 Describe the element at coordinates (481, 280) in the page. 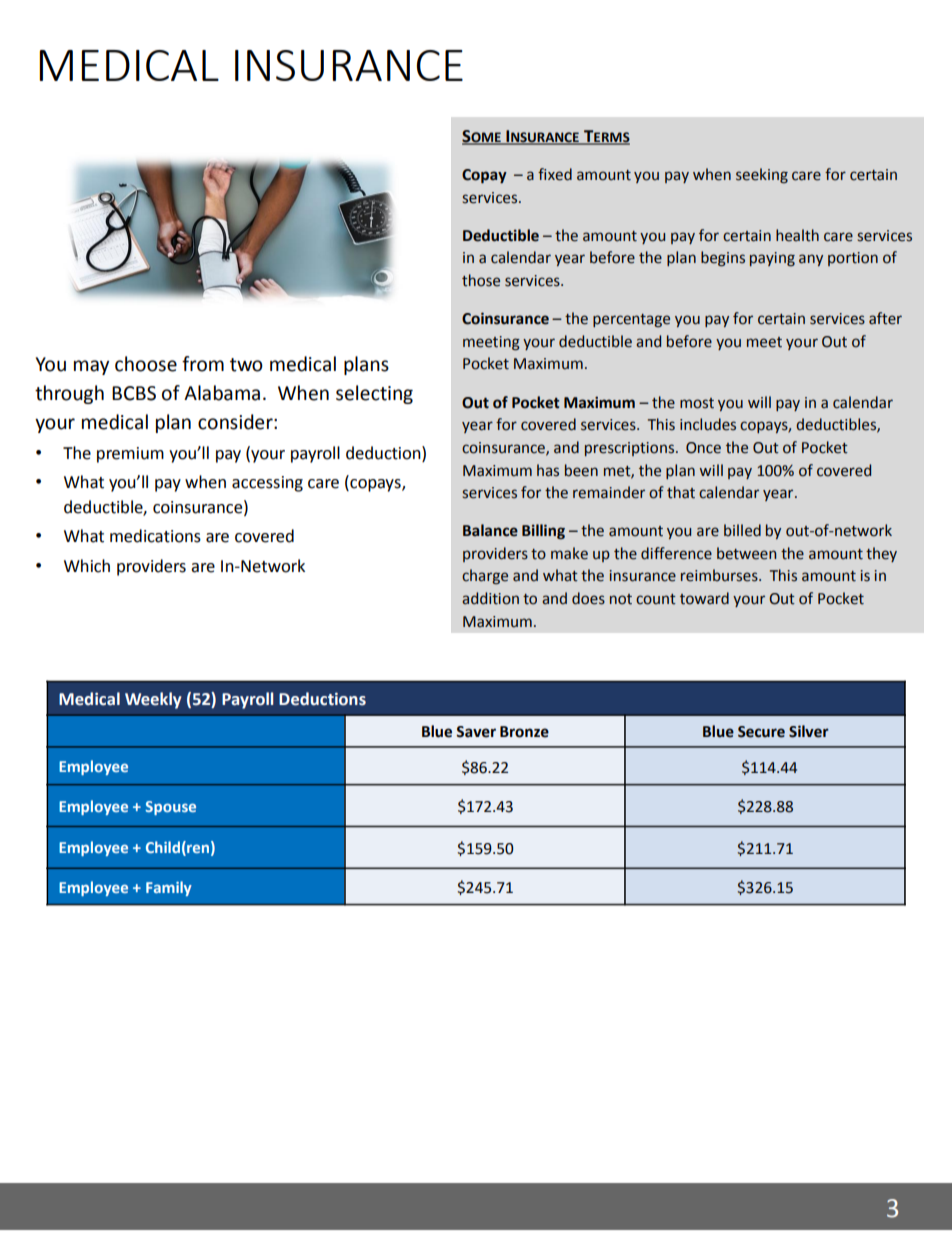

I see `those` at that location.
